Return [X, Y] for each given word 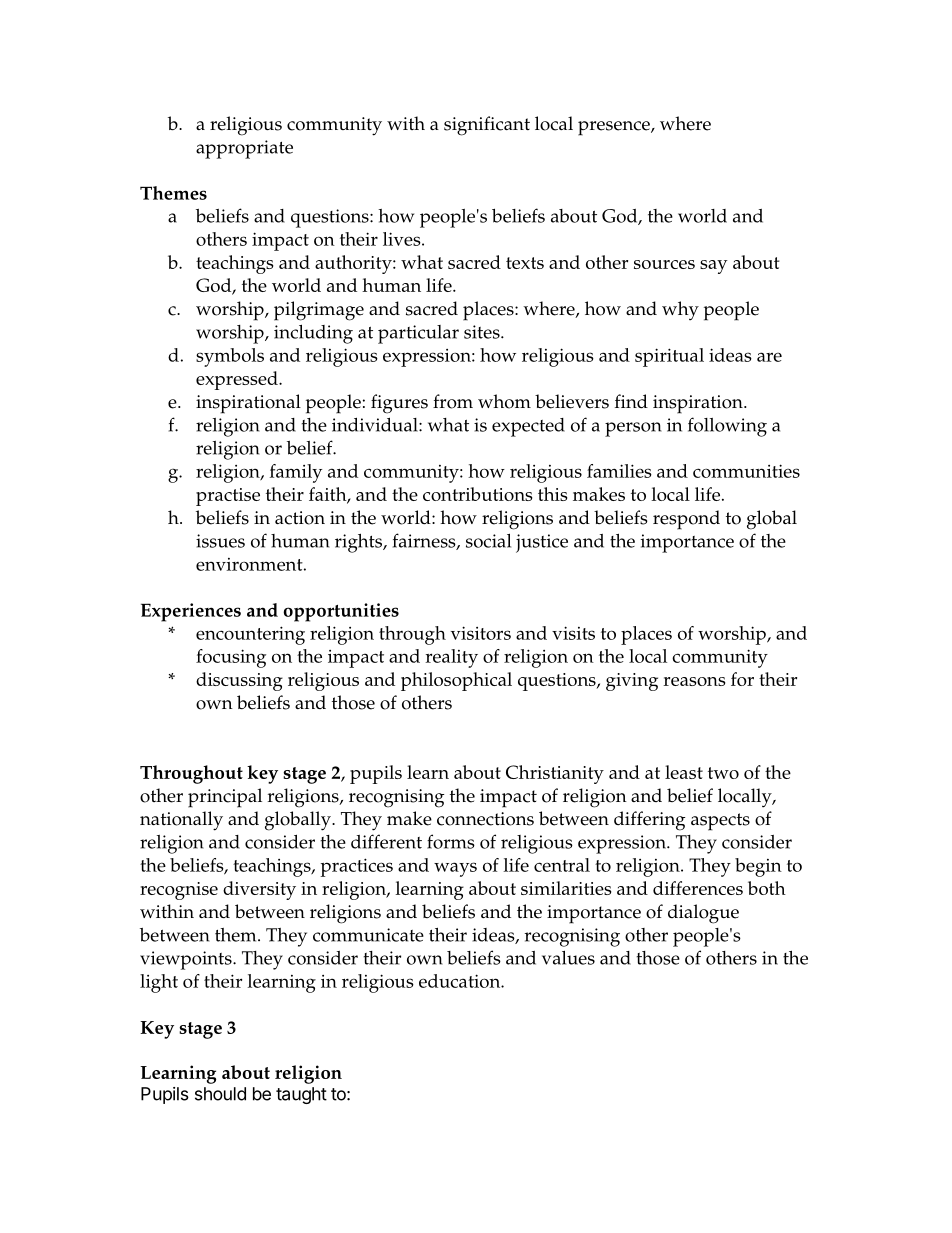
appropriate [244, 149]
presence [615, 128]
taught [301, 1095]
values [568, 957]
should [220, 1094]
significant [487, 126]
